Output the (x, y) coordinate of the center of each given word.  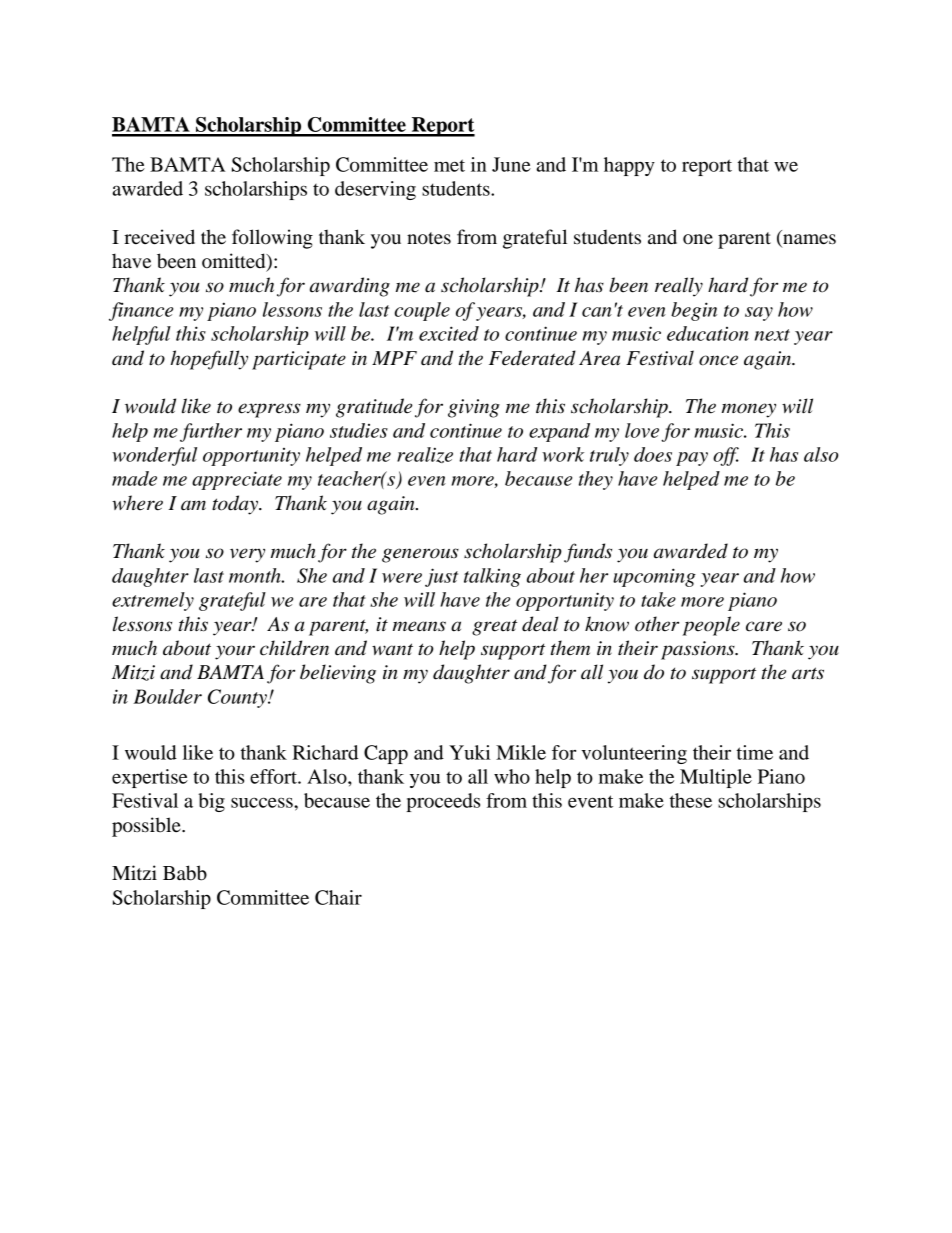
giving (474, 408)
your (235, 652)
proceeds (443, 802)
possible (147, 827)
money (749, 410)
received (159, 237)
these (691, 800)
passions (699, 650)
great (494, 628)
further (211, 432)
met (449, 165)
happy (629, 166)
